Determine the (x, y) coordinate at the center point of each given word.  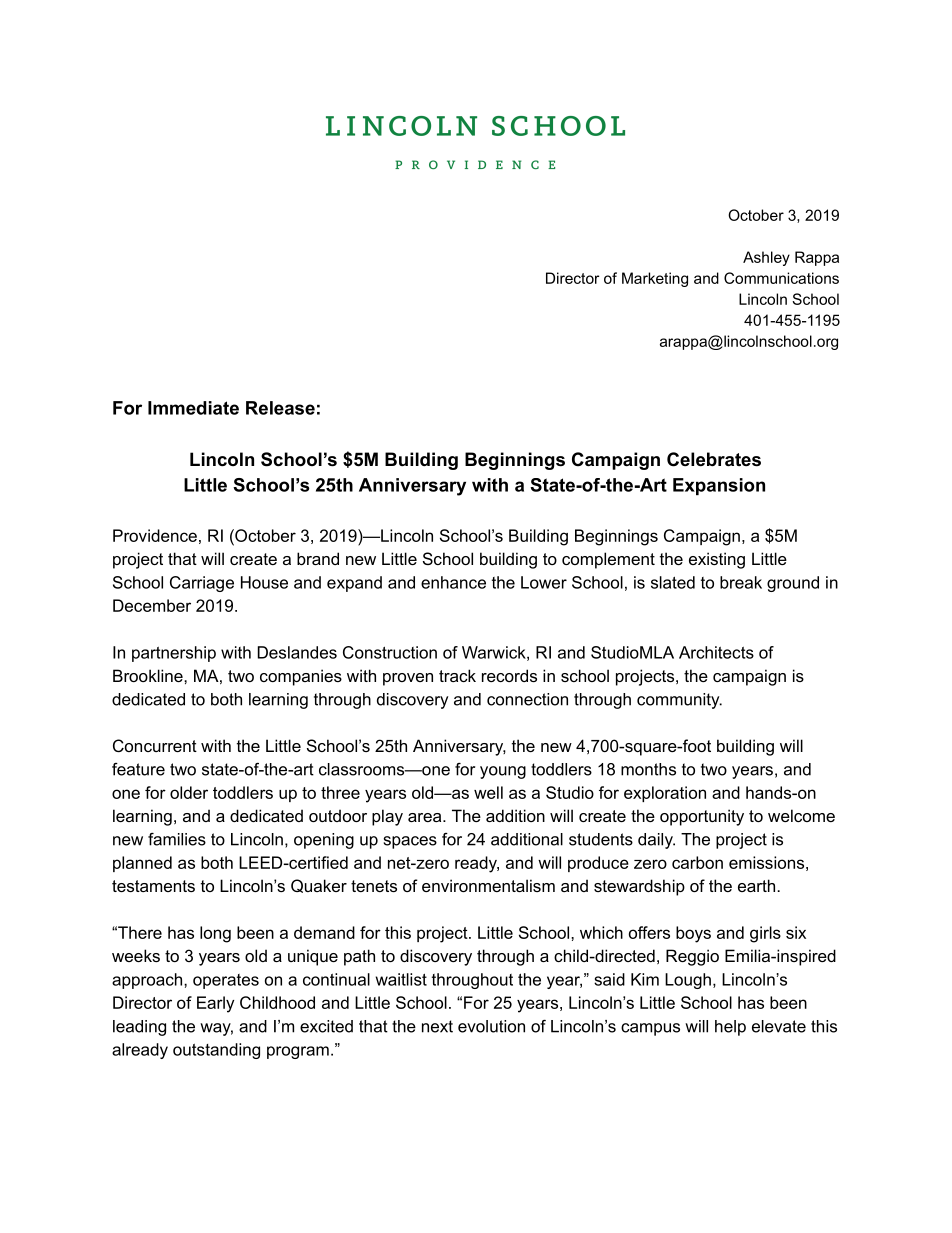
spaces (410, 842)
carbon (697, 862)
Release (280, 408)
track (457, 675)
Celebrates (714, 459)
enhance (453, 582)
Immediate (193, 408)
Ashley (766, 258)
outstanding (216, 1051)
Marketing (655, 279)
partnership (174, 654)
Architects (716, 652)
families (177, 839)
